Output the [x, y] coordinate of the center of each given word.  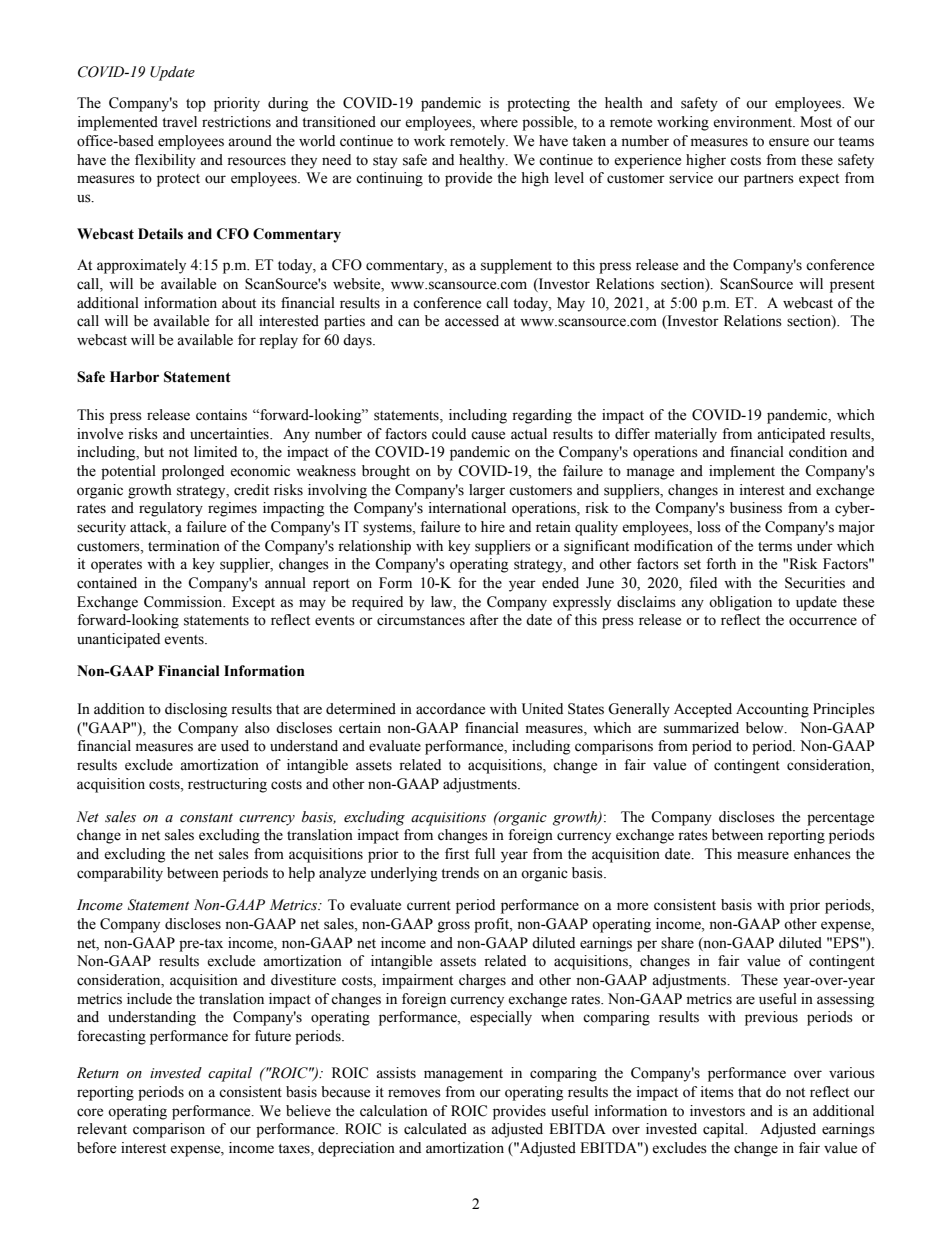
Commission [184, 602]
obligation [740, 603]
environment [754, 122]
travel [179, 122]
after [484, 620]
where [499, 122]
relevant [102, 1129]
